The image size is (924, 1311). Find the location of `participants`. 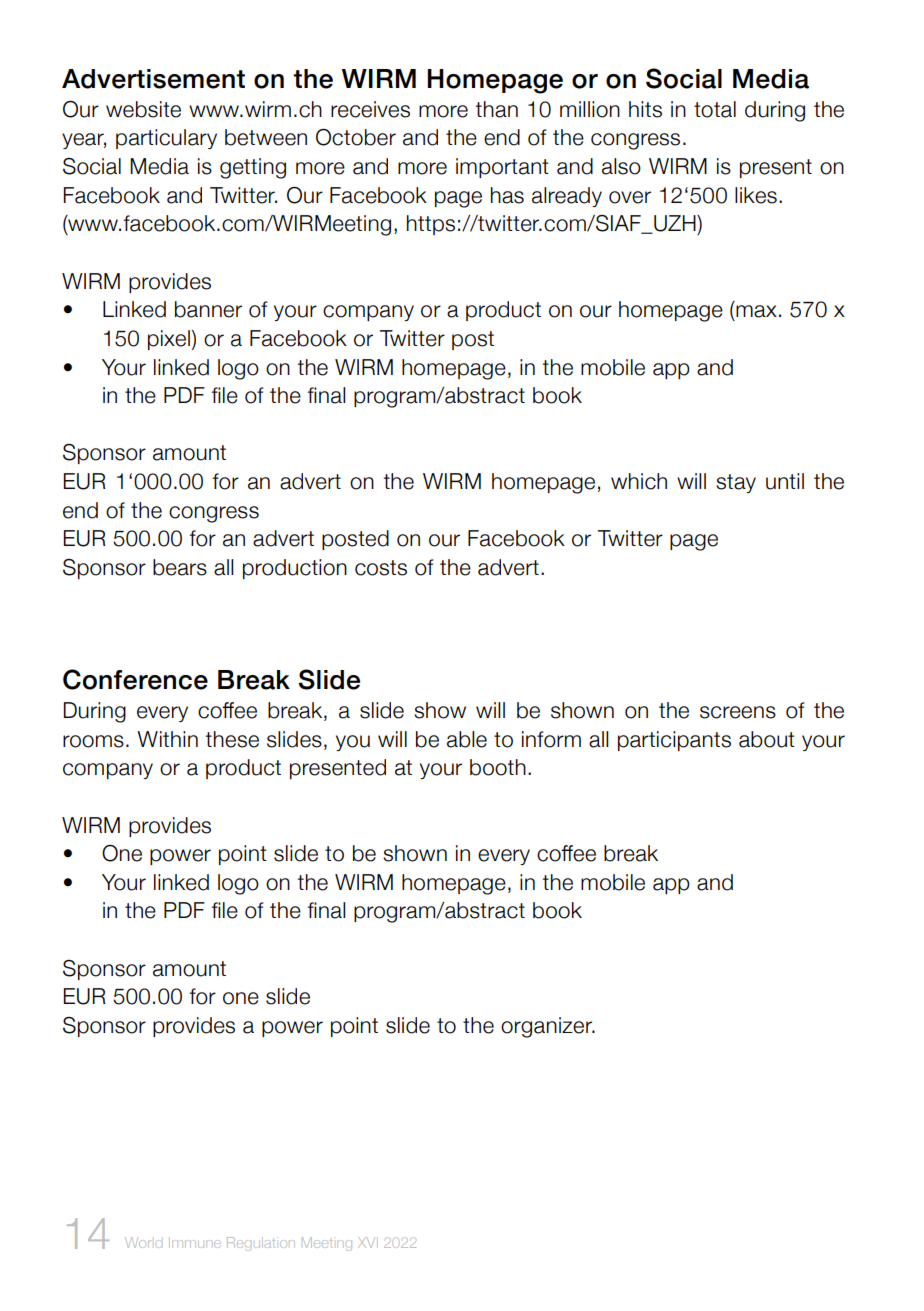

participants is located at coordinates (674, 741).
